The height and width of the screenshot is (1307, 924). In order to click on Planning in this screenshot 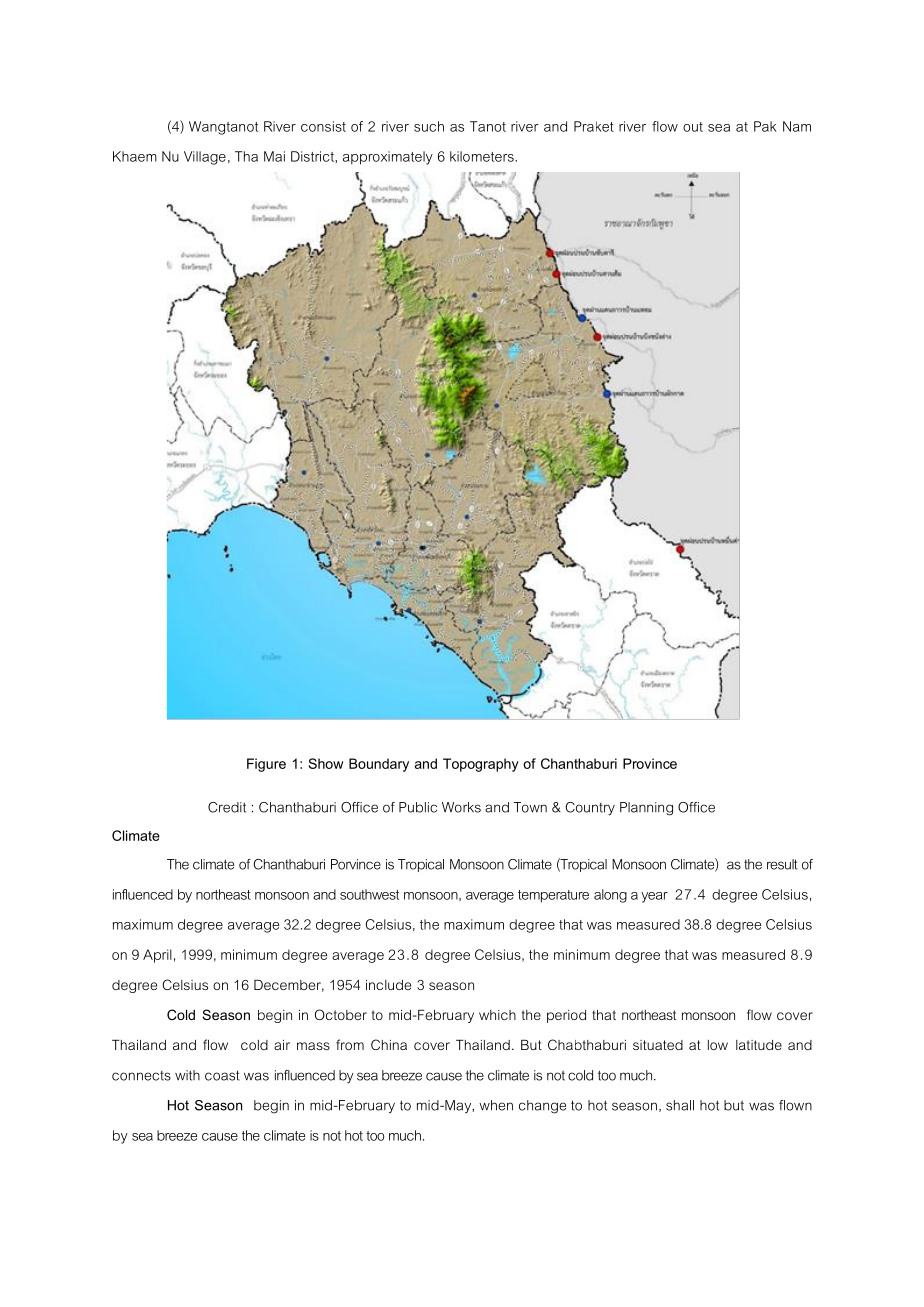, I will do `click(646, 809)`.
